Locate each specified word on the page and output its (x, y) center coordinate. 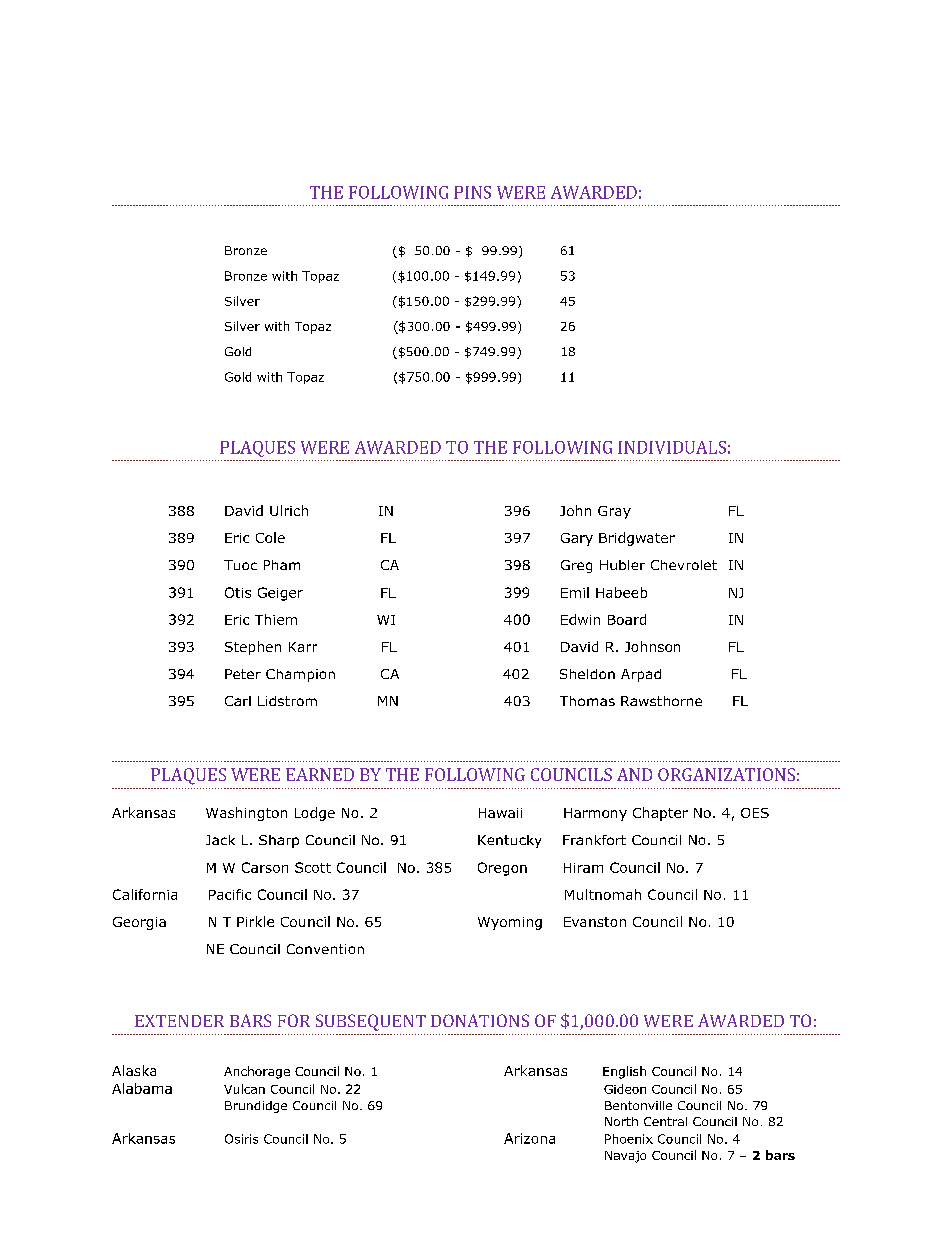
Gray (614, 512)
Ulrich (289, 510)
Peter (243, 674)
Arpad (641, 675)
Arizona (529, 1138)
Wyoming (510, 923)
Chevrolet (684, 565)
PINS (472, 192)
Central (665, 1121)
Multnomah (603, 894)
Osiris (241, 1139)
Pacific (230, 894)
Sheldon (587, 674)
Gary (577, 539)
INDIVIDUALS (672, 447)
